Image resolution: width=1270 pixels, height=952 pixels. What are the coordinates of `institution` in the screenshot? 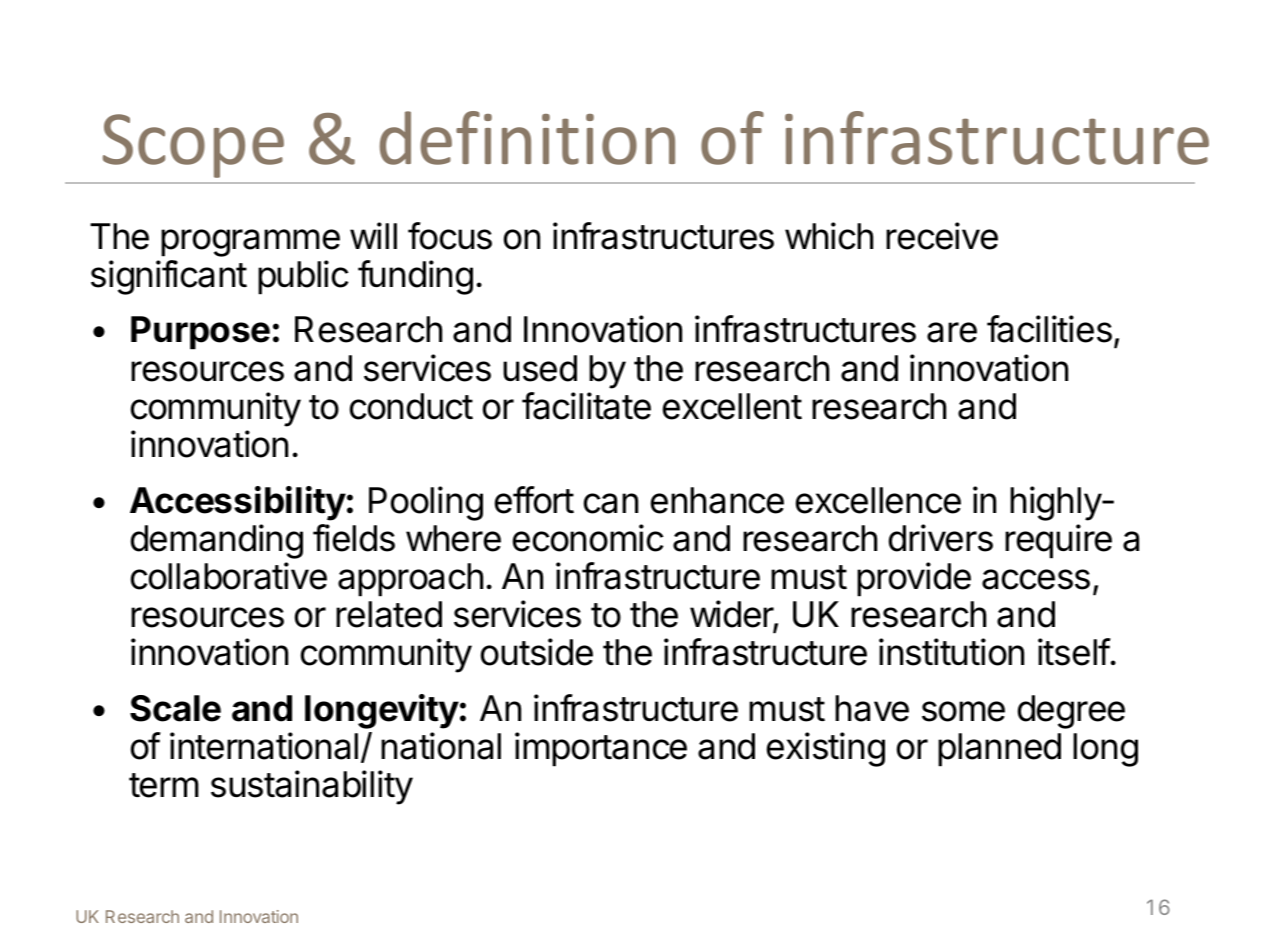 It's located at (951, 652).
